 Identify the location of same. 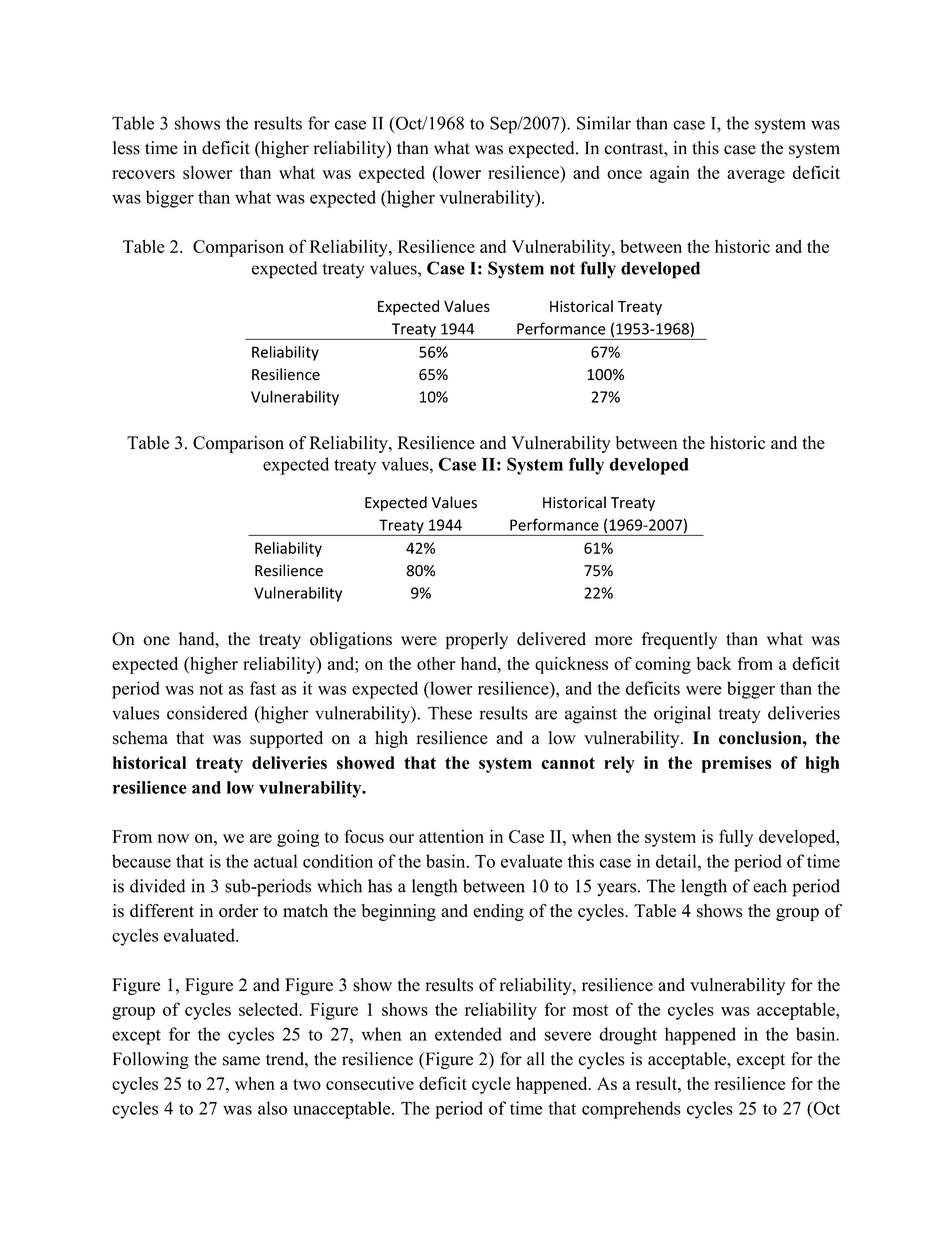
(241, 1061).
